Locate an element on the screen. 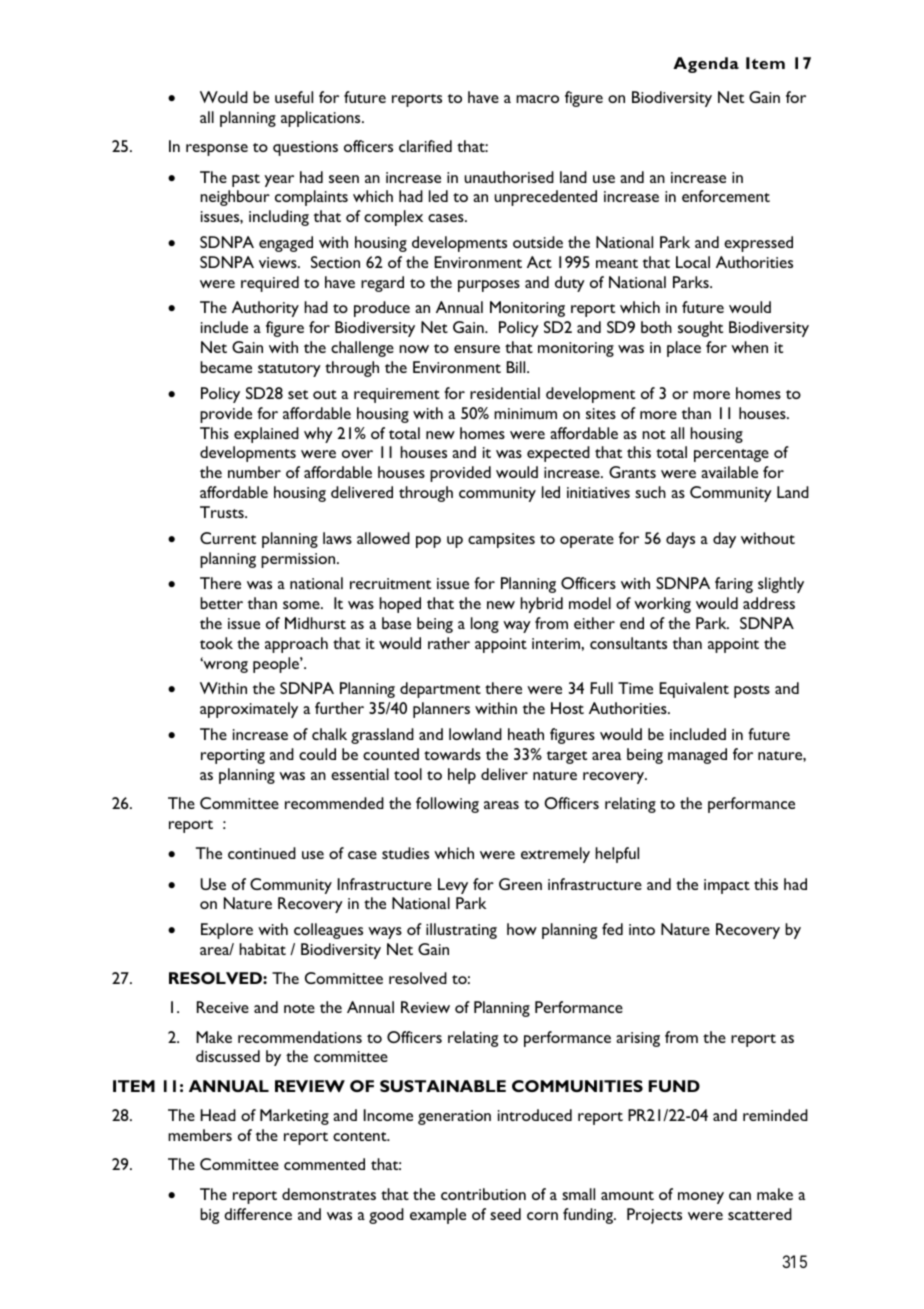 Image resolution: width=924 pixels, height=1309 pixels. minimum is located at coordinates (525, 413).
